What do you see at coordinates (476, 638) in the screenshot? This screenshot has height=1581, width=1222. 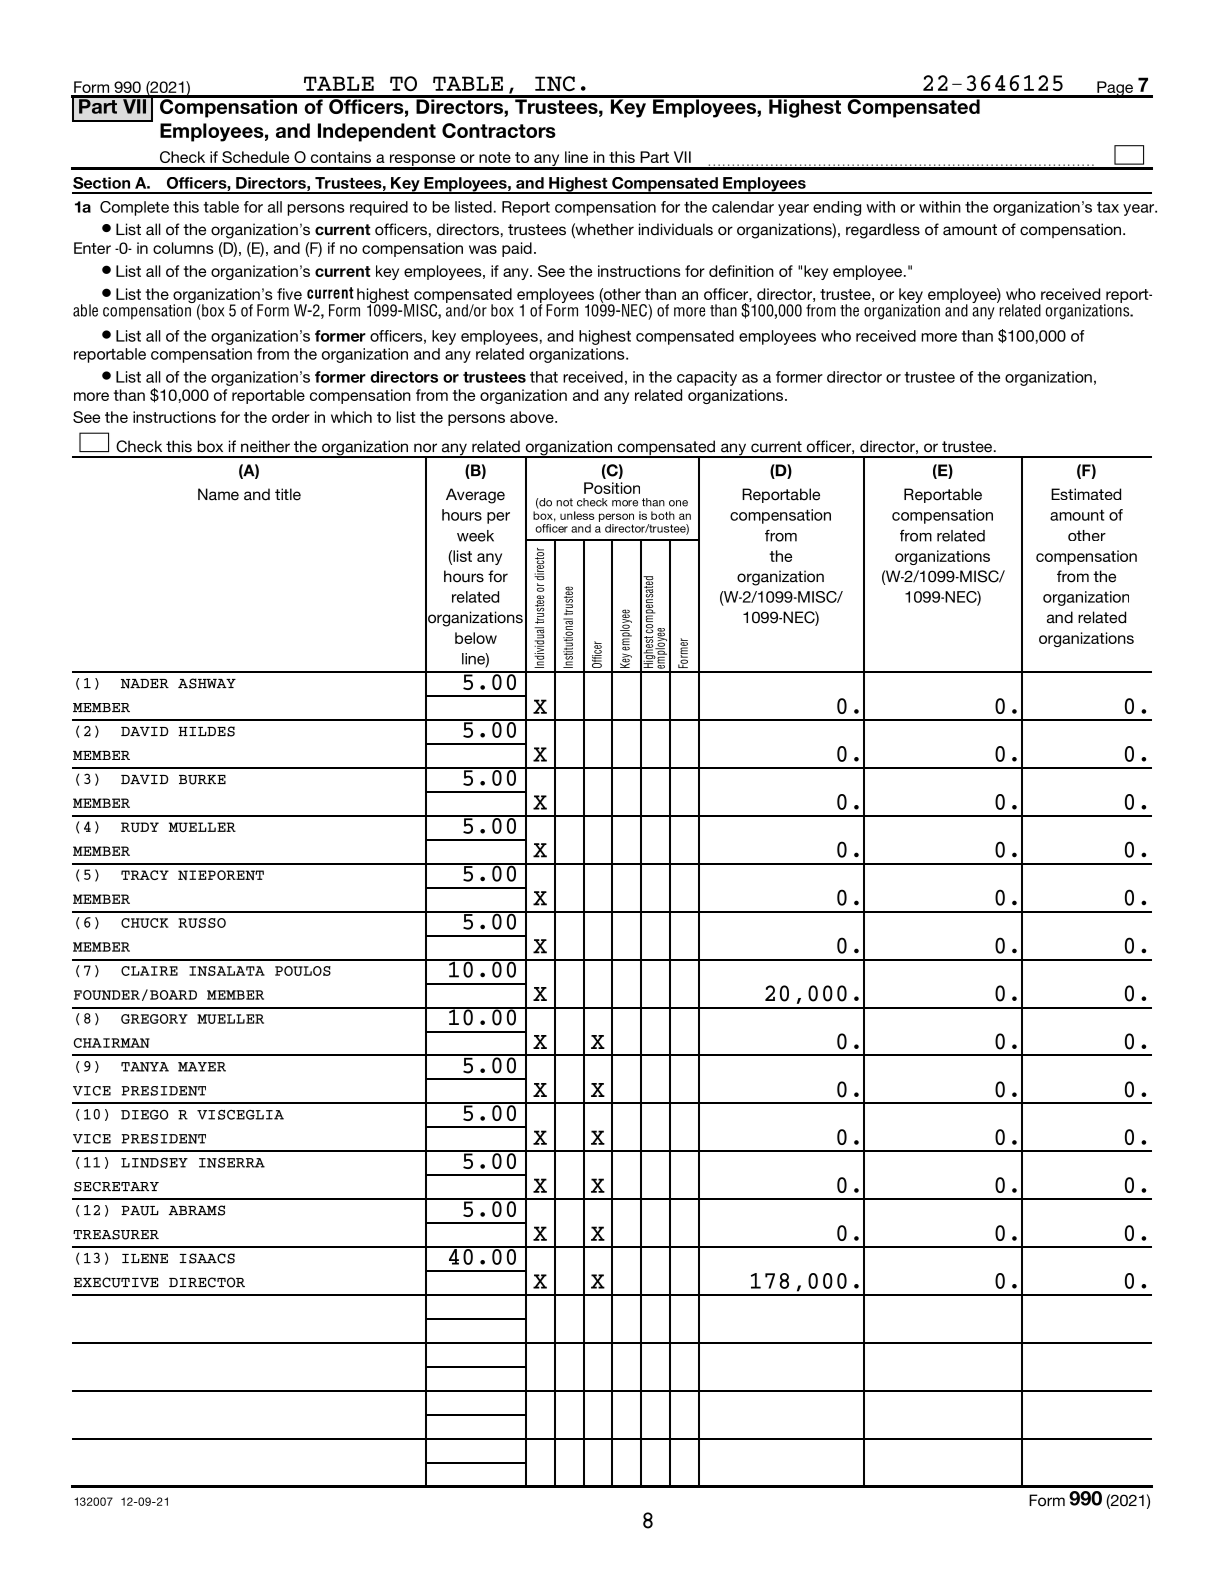 I see `below` at bounding box center [476, 638].
